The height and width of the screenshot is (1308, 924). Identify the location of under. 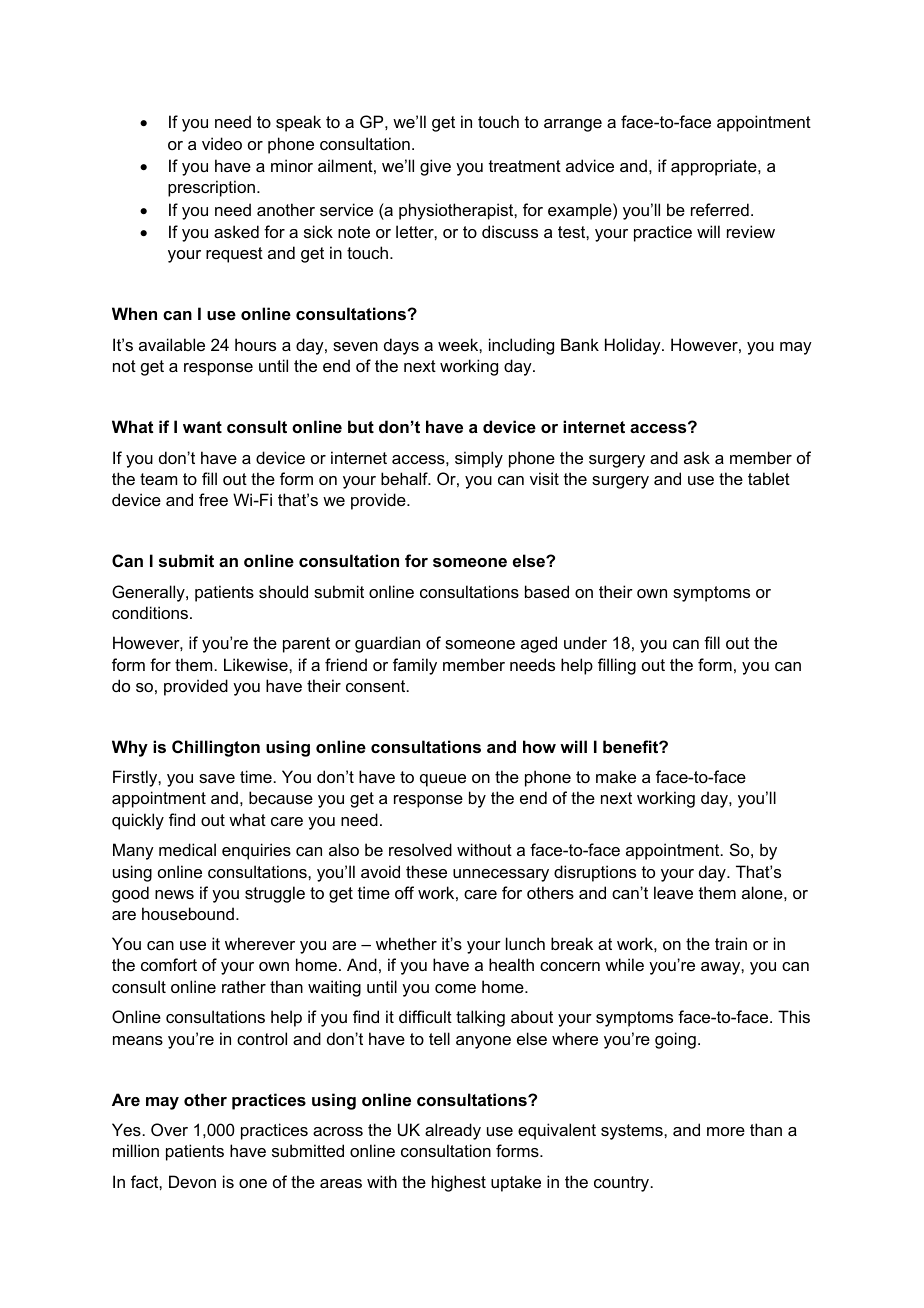
(585, 642).
